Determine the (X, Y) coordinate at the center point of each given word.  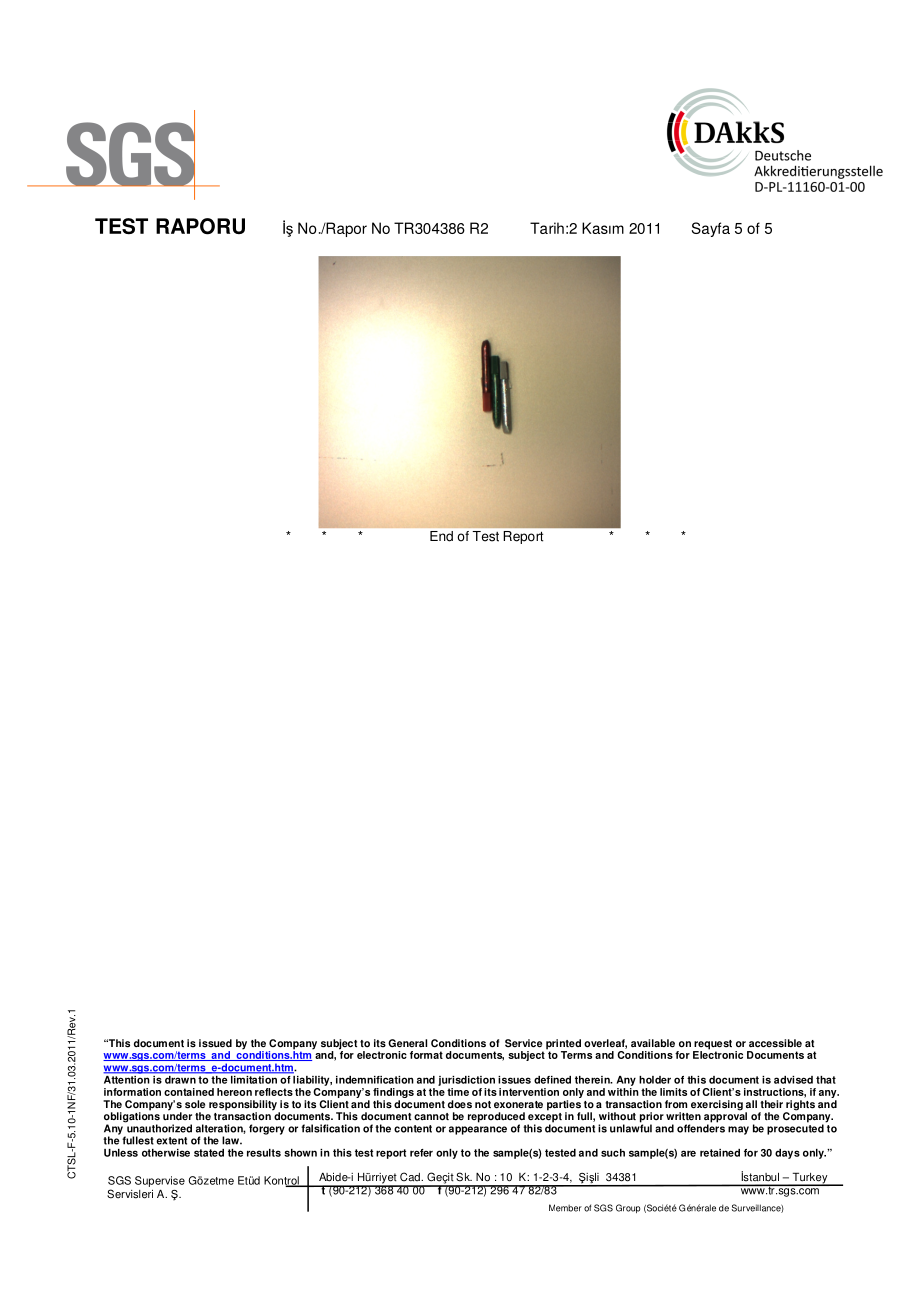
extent (171, 1141)
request (712, 1046)
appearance (478, 1130)
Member (565, 1208)
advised (793, 1080)
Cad (411, 1177)
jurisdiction (466, 1081)
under (177, 1115)
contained (189, 1092)
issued (215, 1043)
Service (523, 1043)
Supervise (160, 1181)
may (738, 1130)
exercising (717, 1105)
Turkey (810, 1179)
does (460, 1104)
